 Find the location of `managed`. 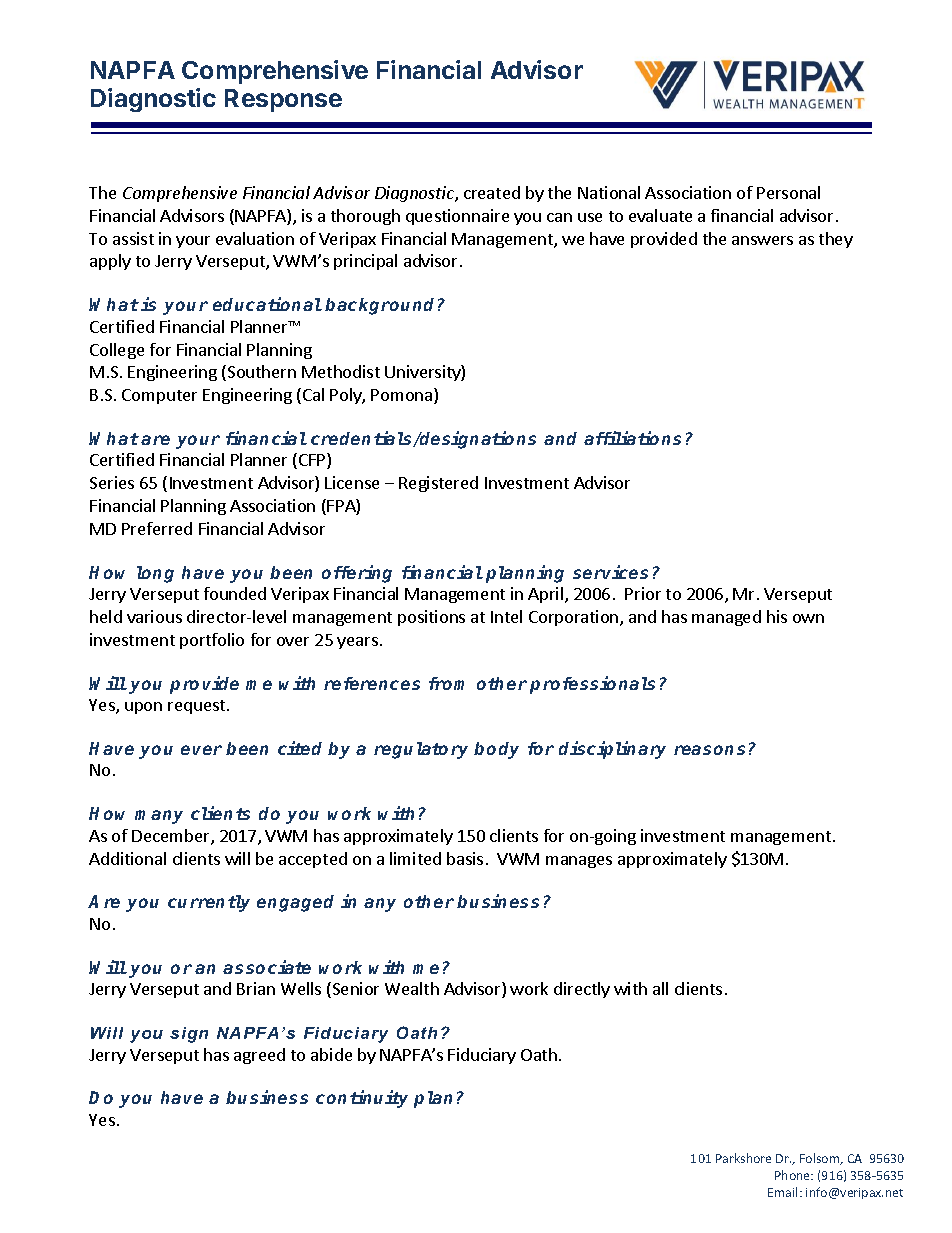

managed is located at coordinates (726, 618).
